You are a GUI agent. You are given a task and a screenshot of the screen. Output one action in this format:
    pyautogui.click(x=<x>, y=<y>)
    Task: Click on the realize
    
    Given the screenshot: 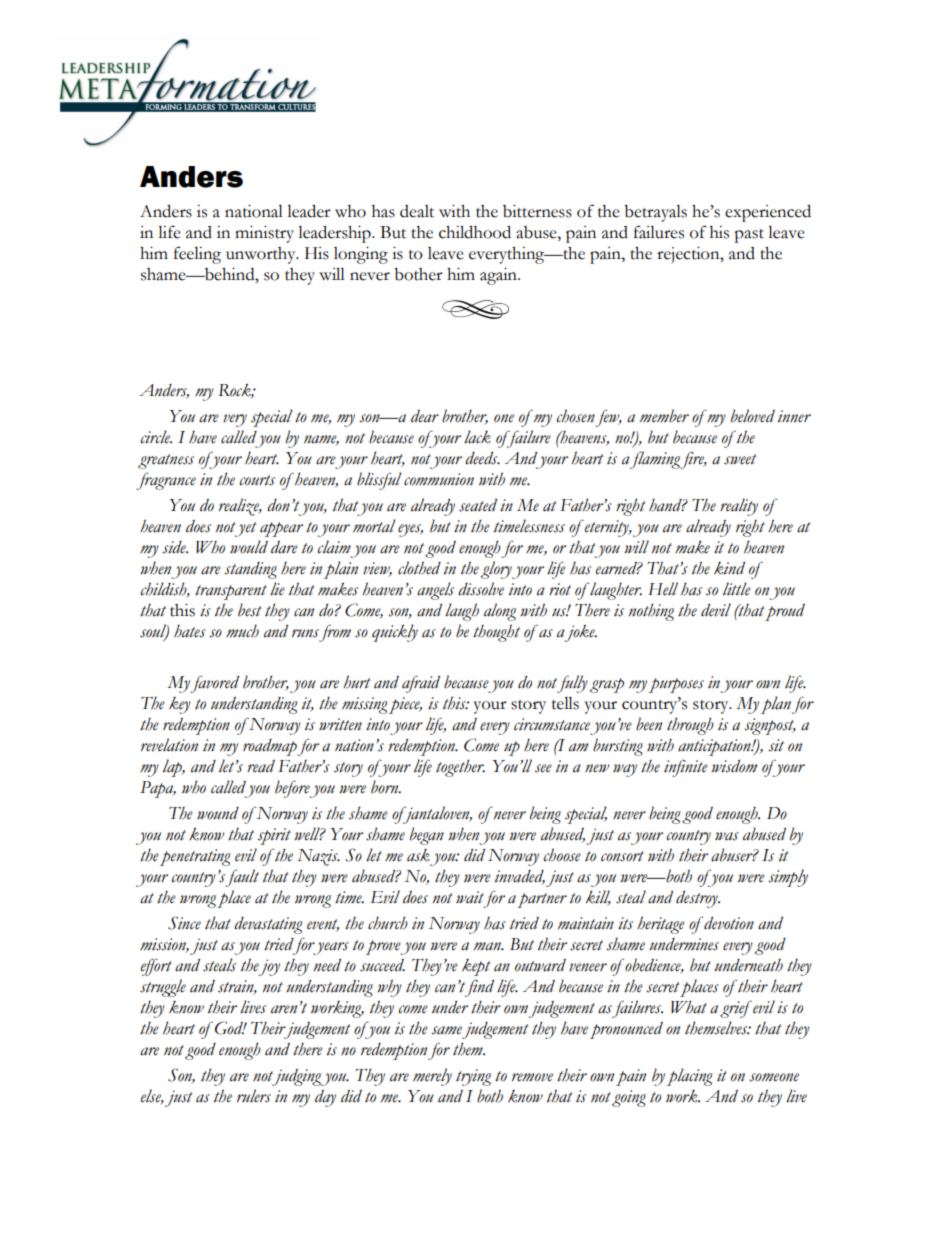 What is the action you would take?
    pyautogui.click(x=240, y=507)
